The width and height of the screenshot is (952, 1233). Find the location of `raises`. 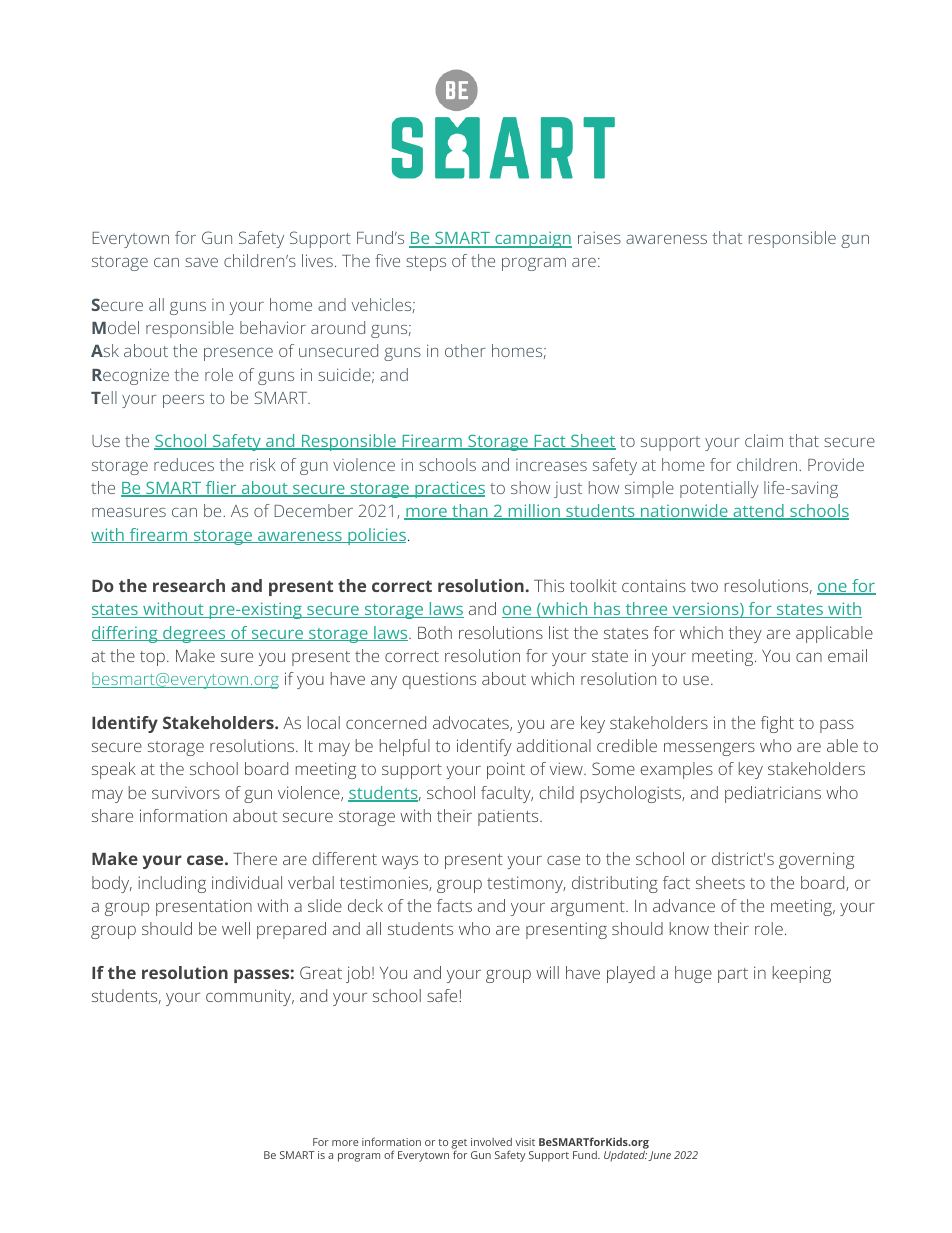

raises is located at coordinates (599, 237).
